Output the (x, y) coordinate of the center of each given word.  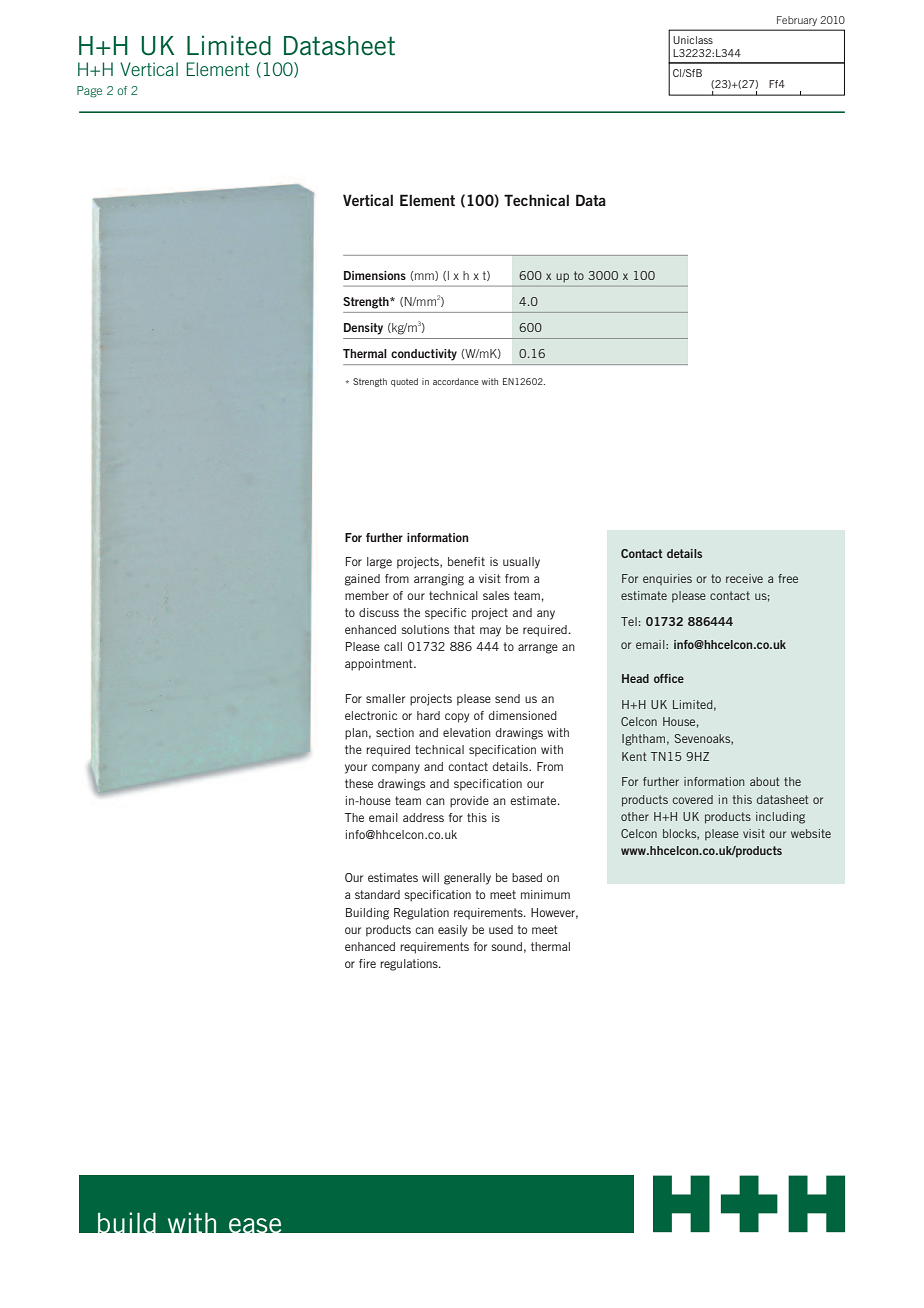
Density (363, 329)
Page (89, 92)
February (797, 21)
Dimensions (375, 275)
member (367, 595)
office (669, 678)
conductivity (424, 355)
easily (452, 931)
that (464, 629)
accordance (455, 381)
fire (367, 963)
